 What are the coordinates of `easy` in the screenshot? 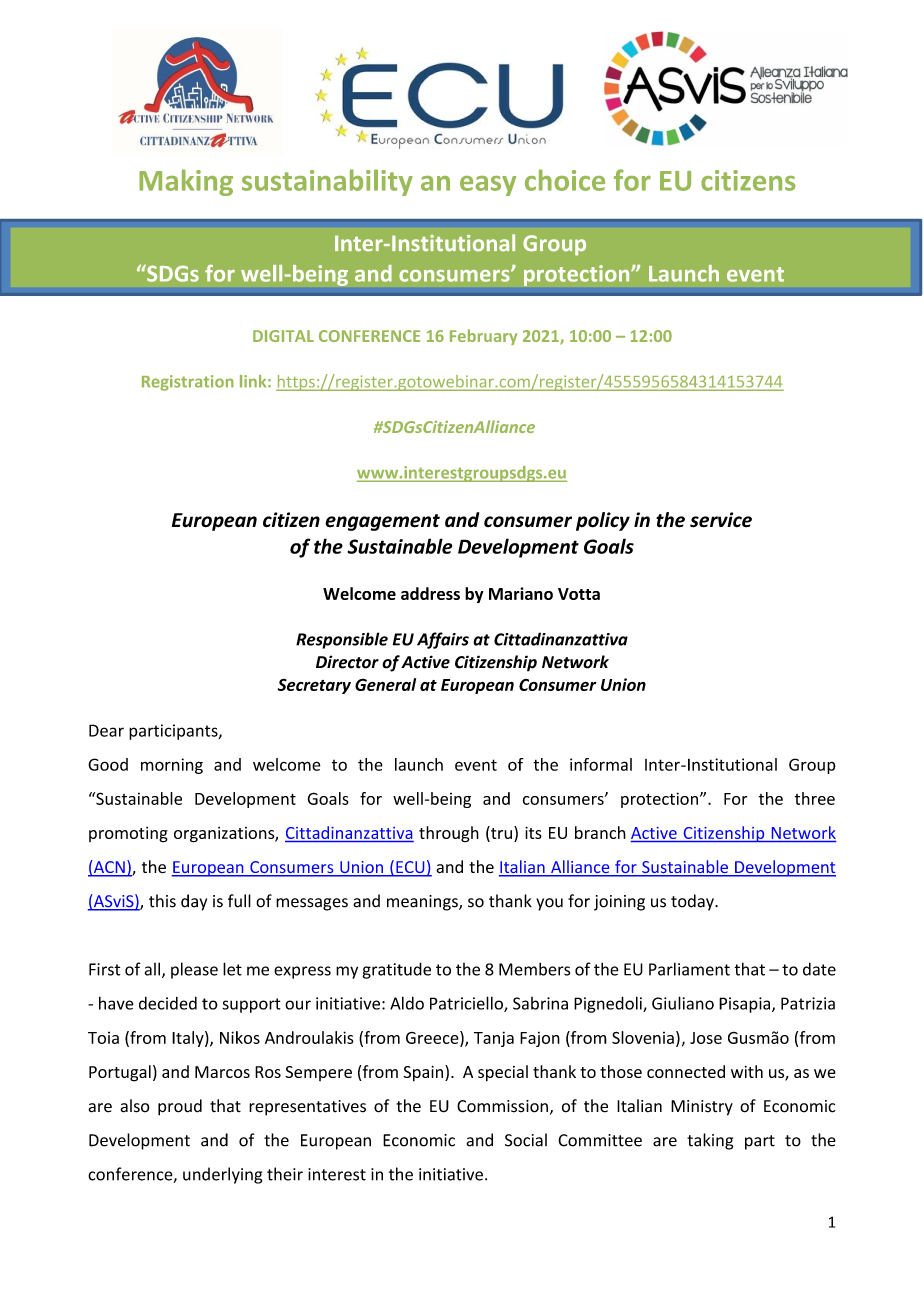 It's located at (488, 185).
